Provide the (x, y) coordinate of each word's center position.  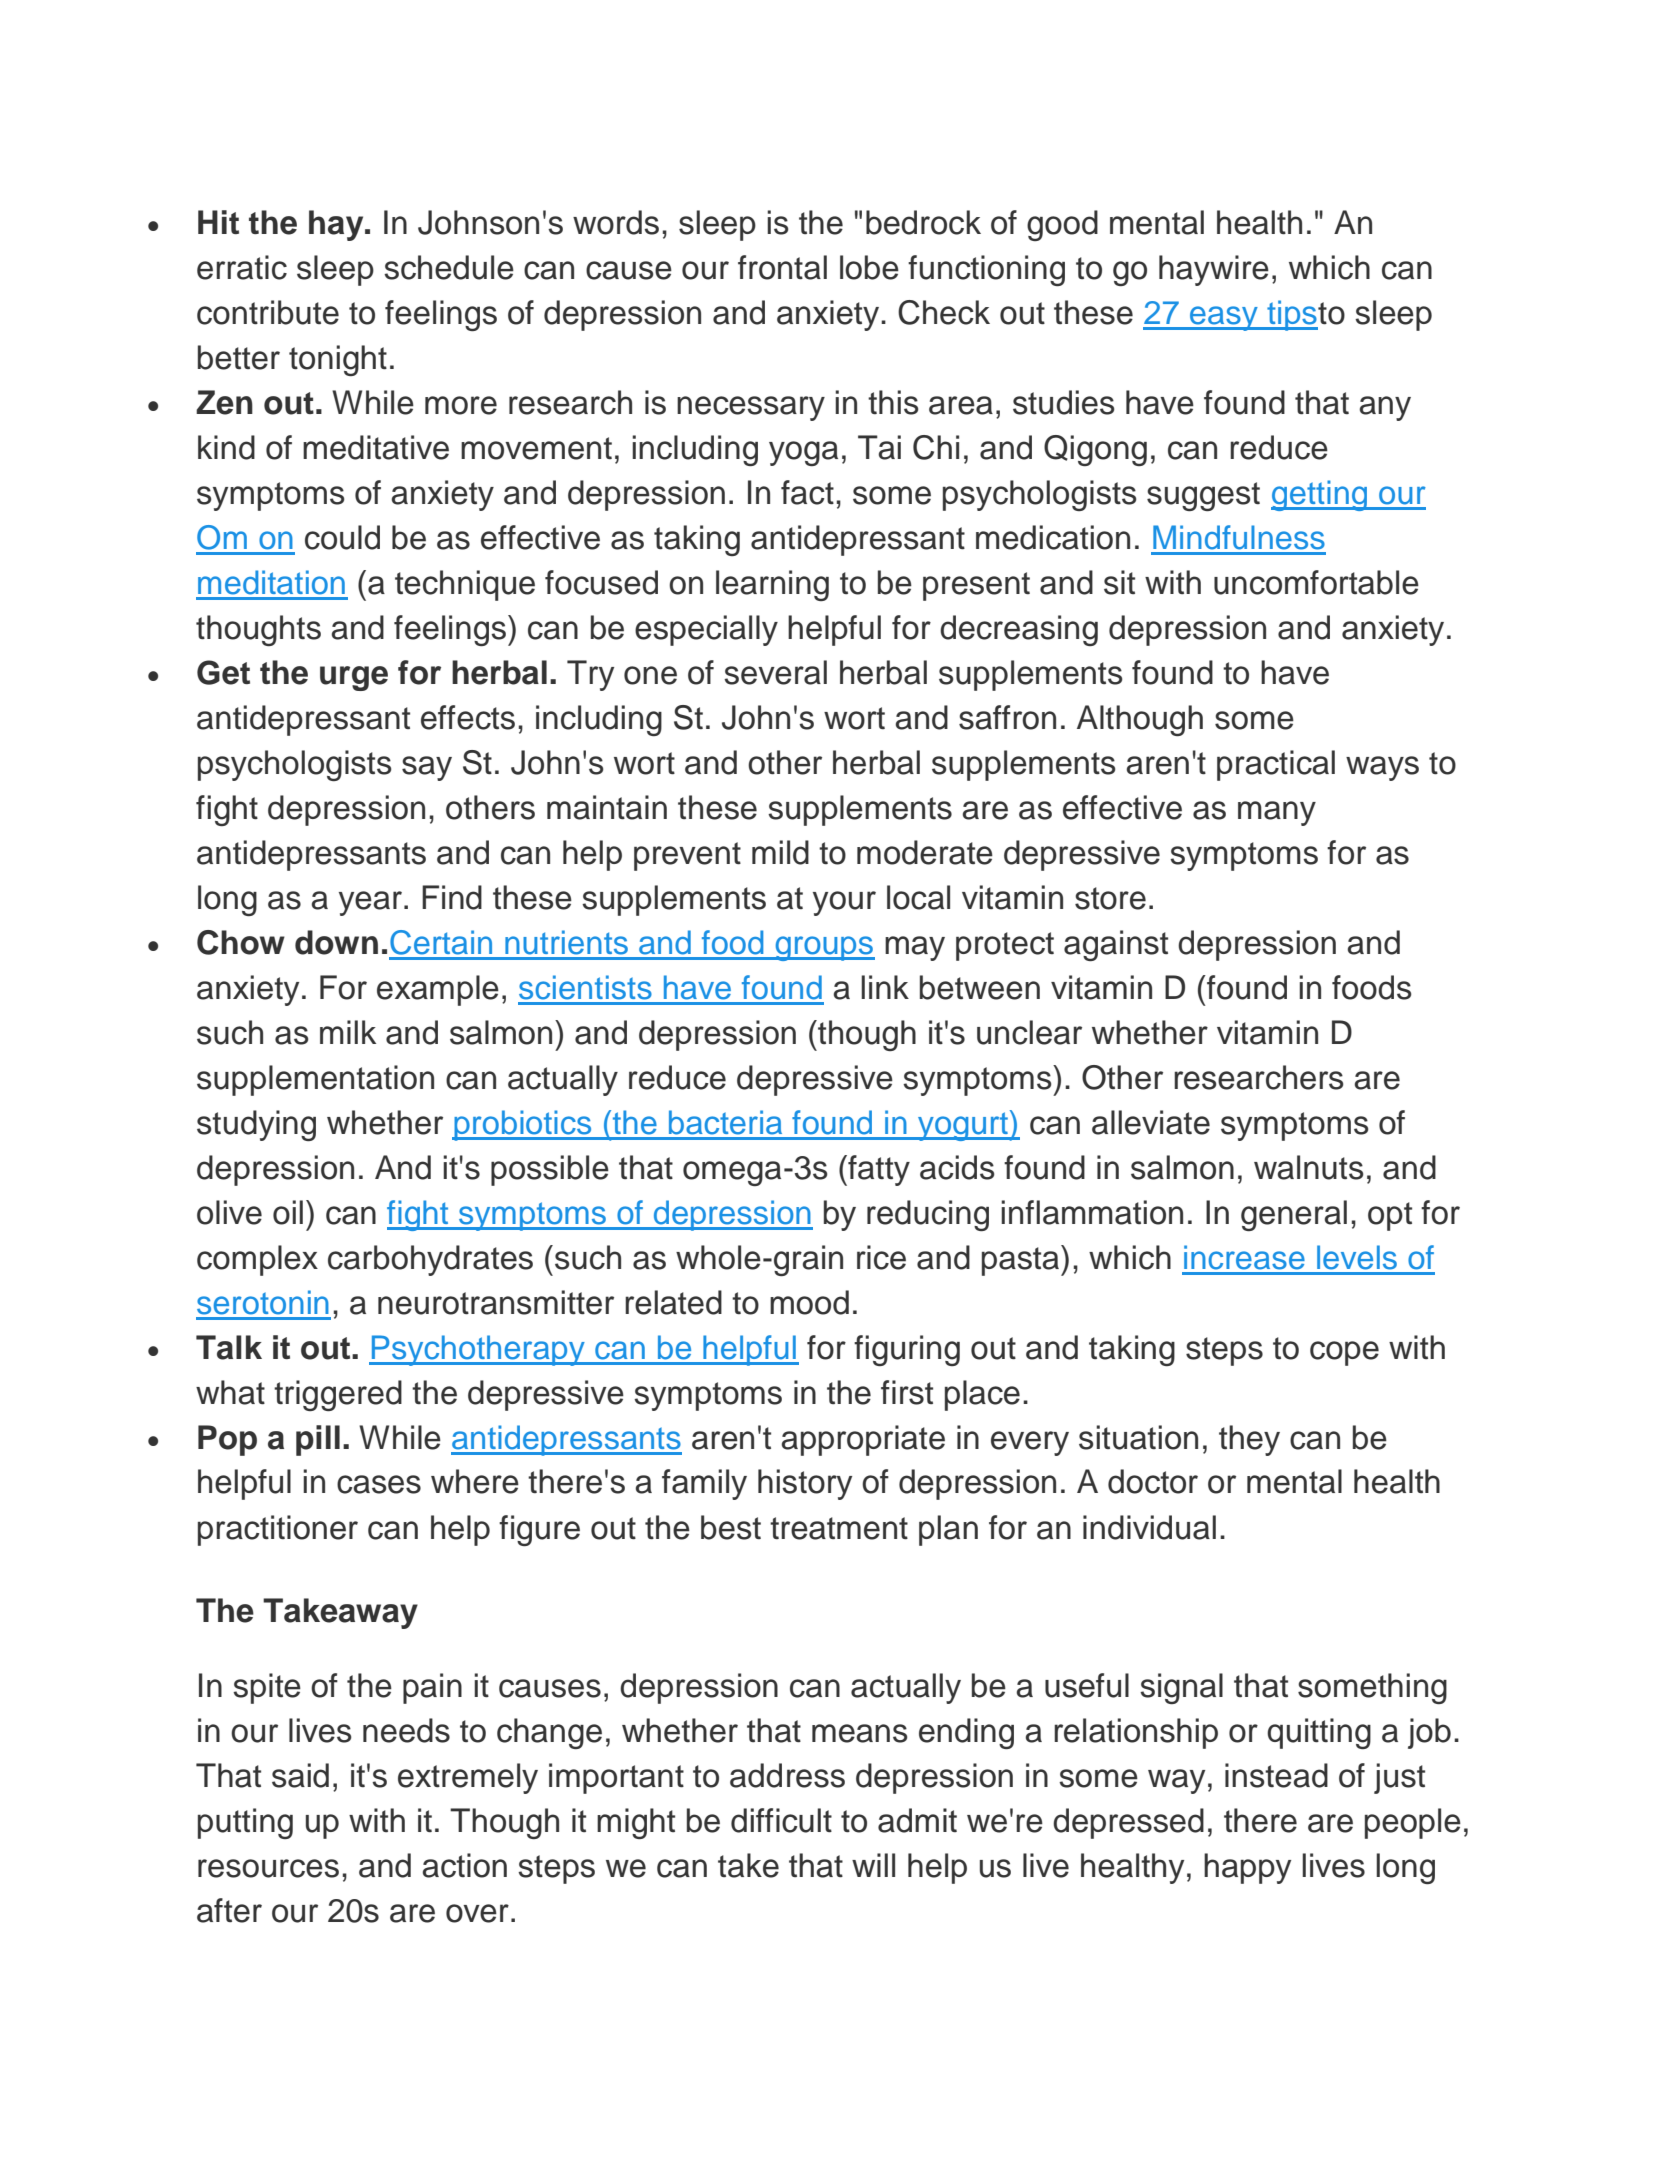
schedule (449, 267)
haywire (1214, 270)
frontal (782, 267)
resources (268, 1868)
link (885, 987)
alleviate (1151, 1122)
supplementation (315, 1080)
